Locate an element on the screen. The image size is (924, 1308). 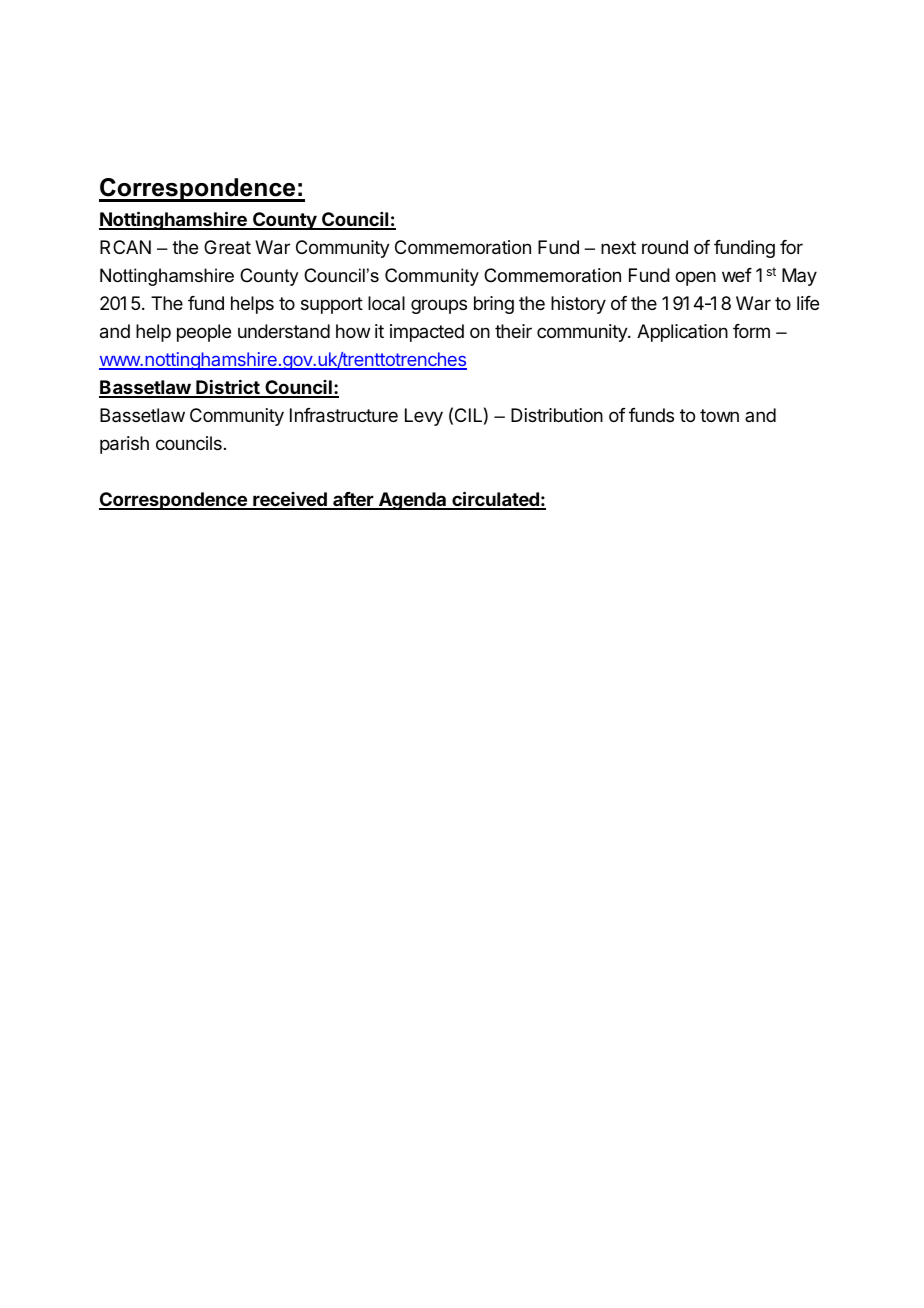
District is located at coordinates (228, 388).
